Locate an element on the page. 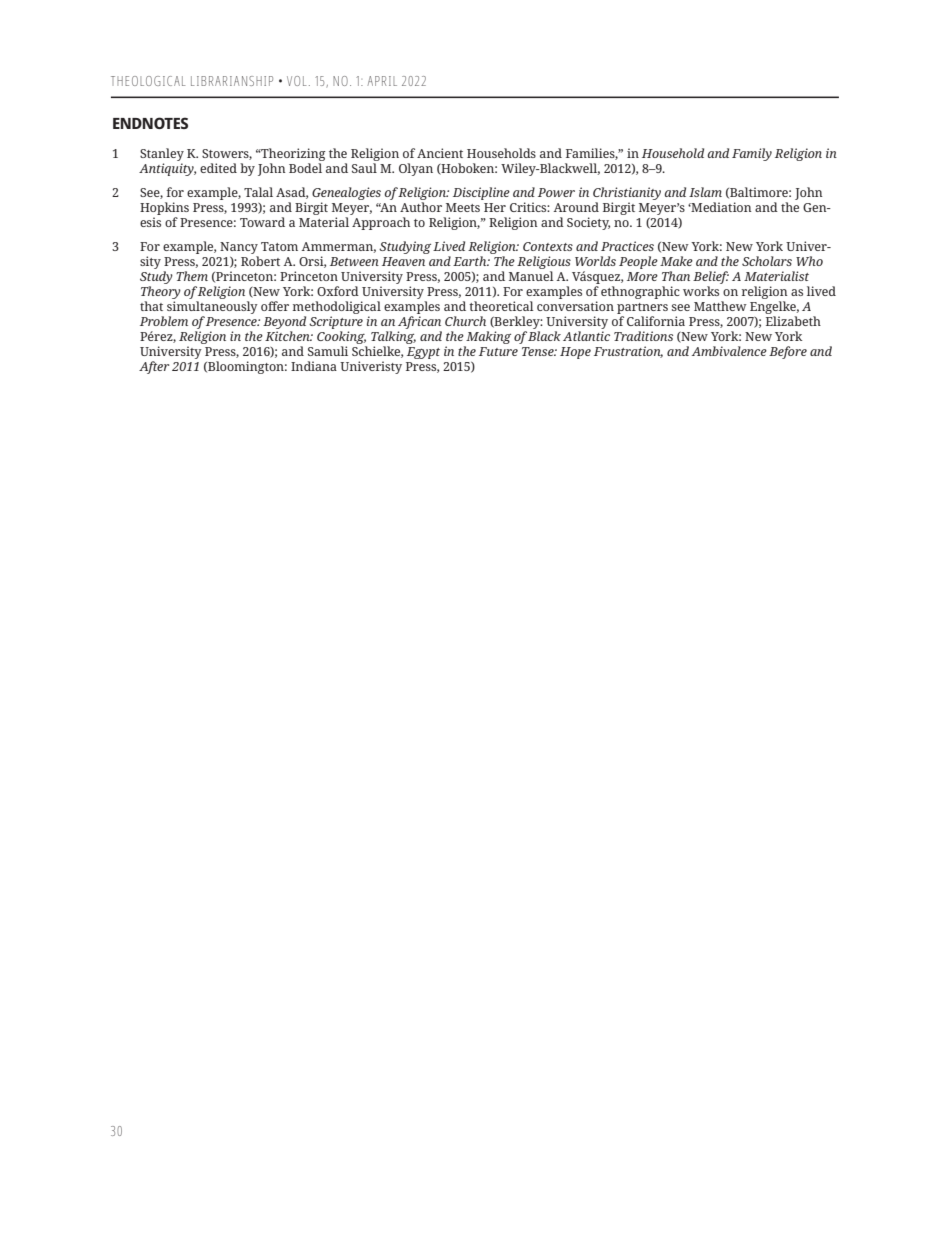  VOL is located at coordinates (296, 81).
